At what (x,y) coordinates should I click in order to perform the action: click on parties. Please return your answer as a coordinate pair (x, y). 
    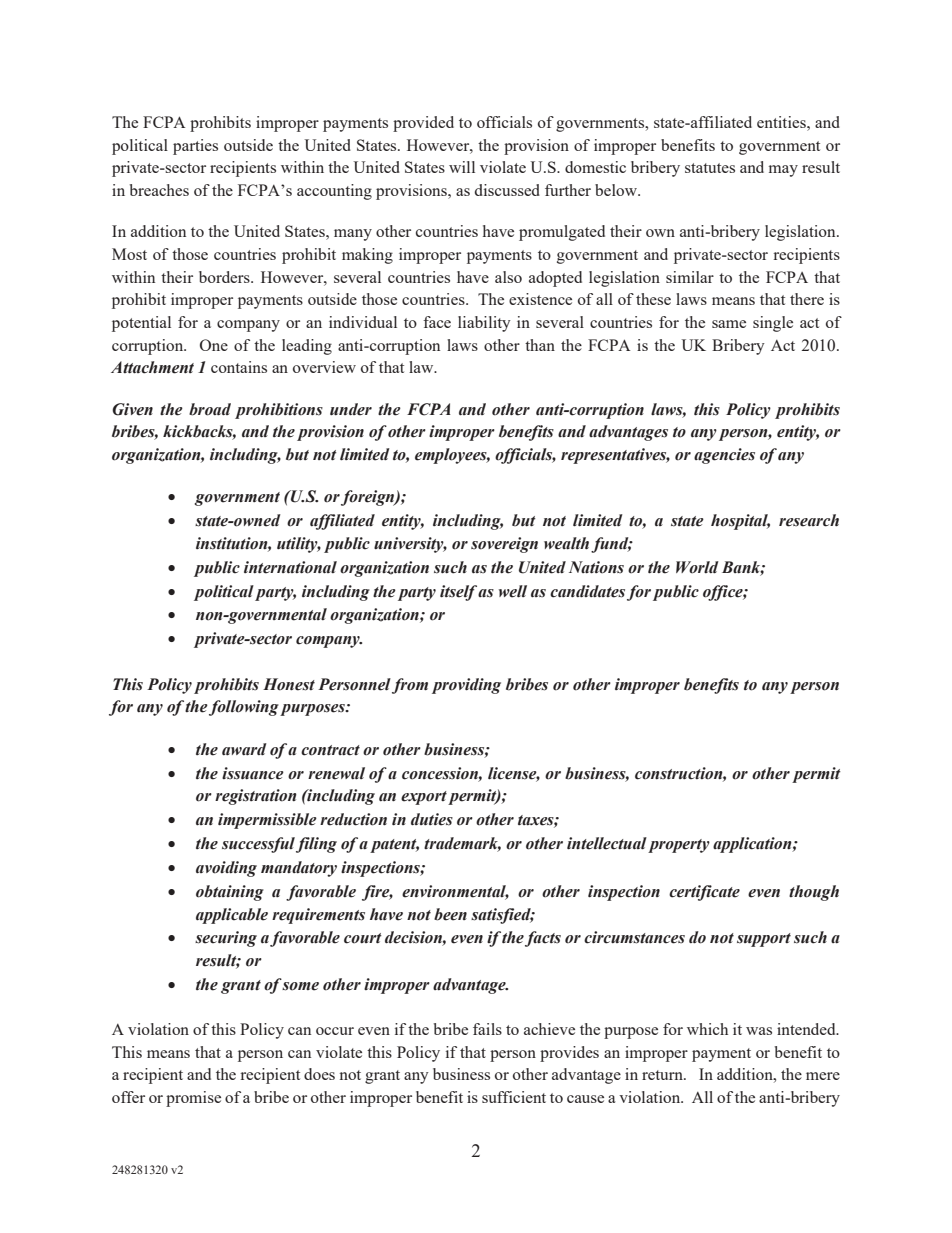
    Looking at the image, I should click on (195, 147).
